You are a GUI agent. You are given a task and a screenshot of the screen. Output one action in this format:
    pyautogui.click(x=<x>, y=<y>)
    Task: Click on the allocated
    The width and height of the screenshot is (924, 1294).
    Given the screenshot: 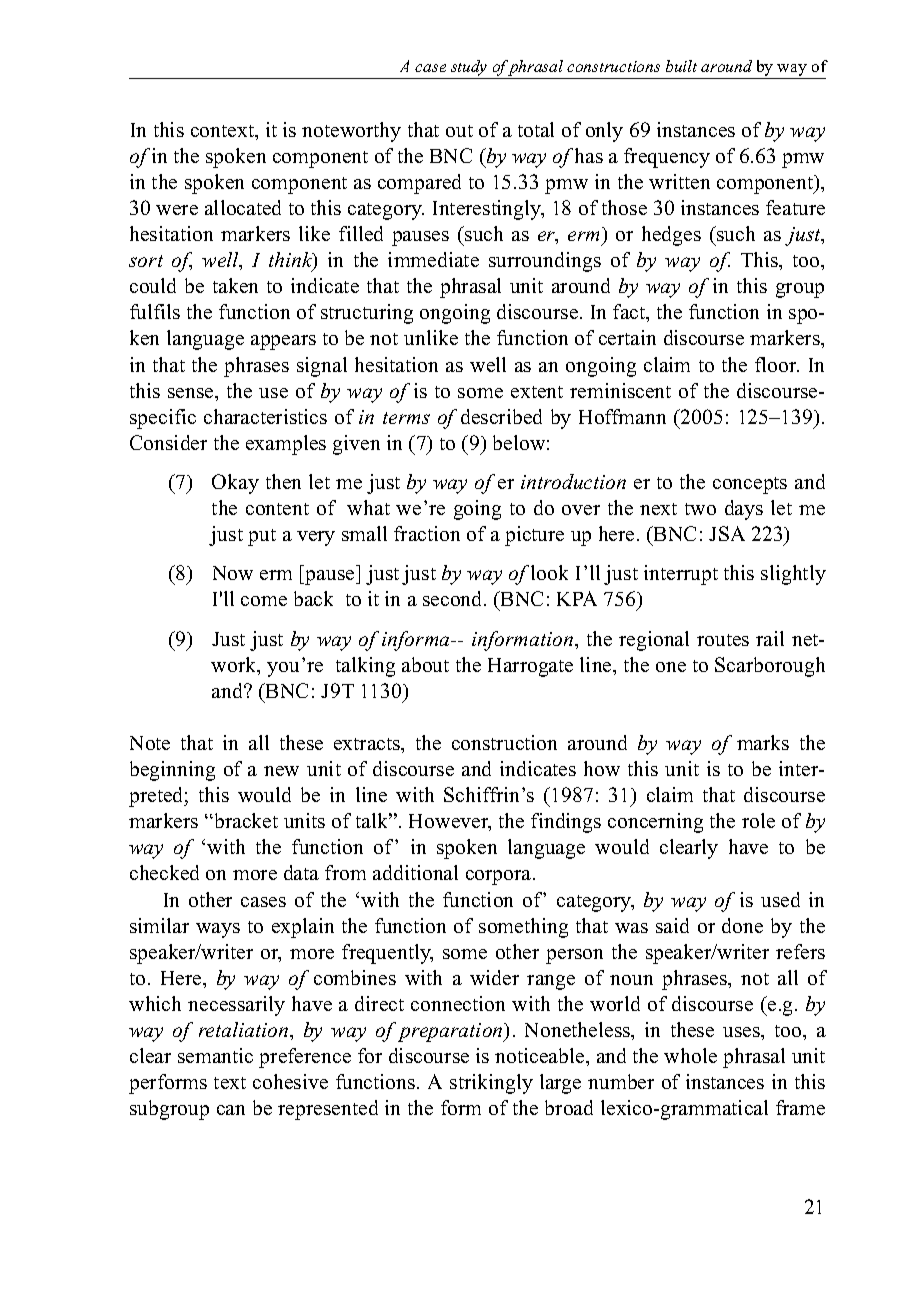 What is the action you would take?
    pyautogui.click(x=243, y=207)
